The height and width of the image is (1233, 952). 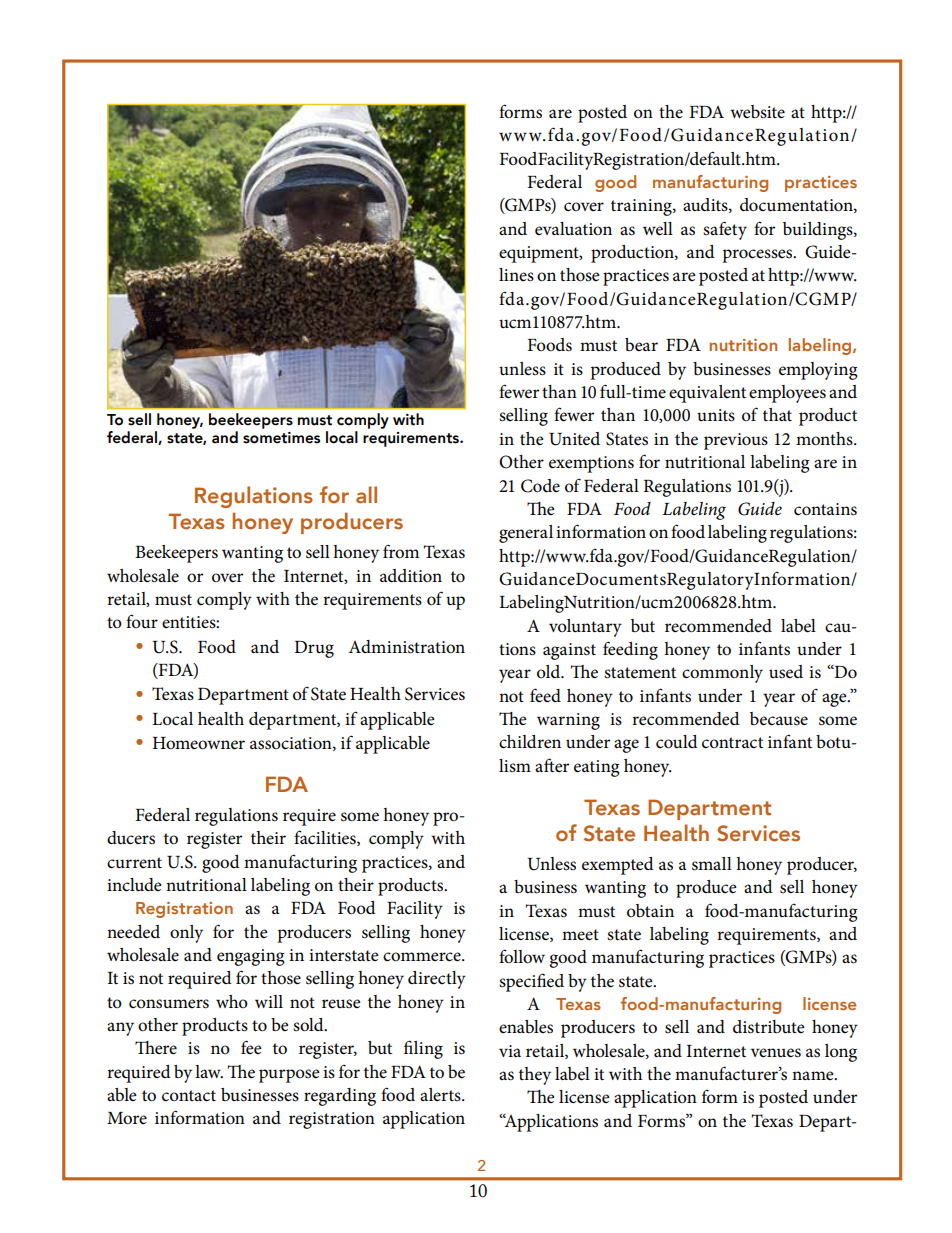 What do you see at coordinates (757, 112) in the image?
I see `website` at bounding box center [757, 112].
